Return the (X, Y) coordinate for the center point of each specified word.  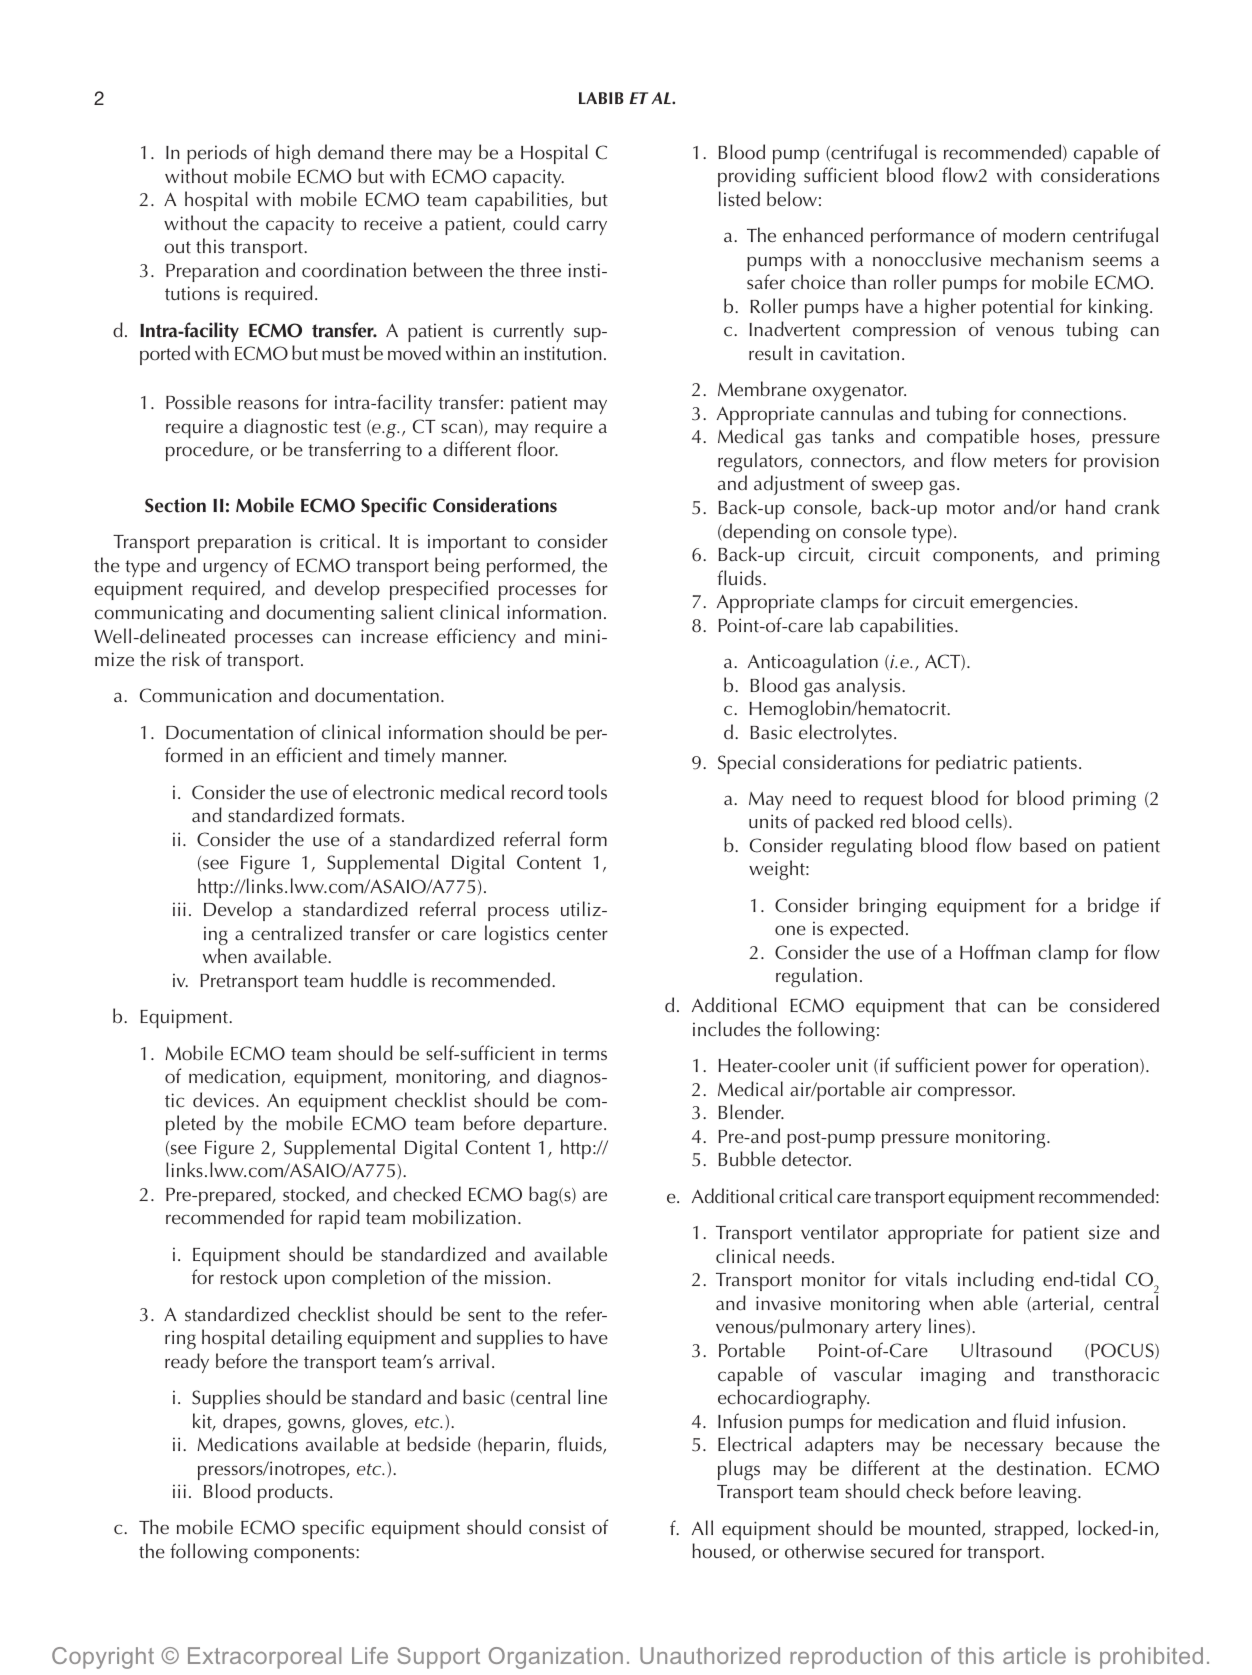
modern (1034, 235)
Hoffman (995, 952)
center (582, 934)
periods (217, 154)
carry (587, 227)
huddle (379, 980)
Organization (556, 1658)
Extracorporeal (264, 1658)
